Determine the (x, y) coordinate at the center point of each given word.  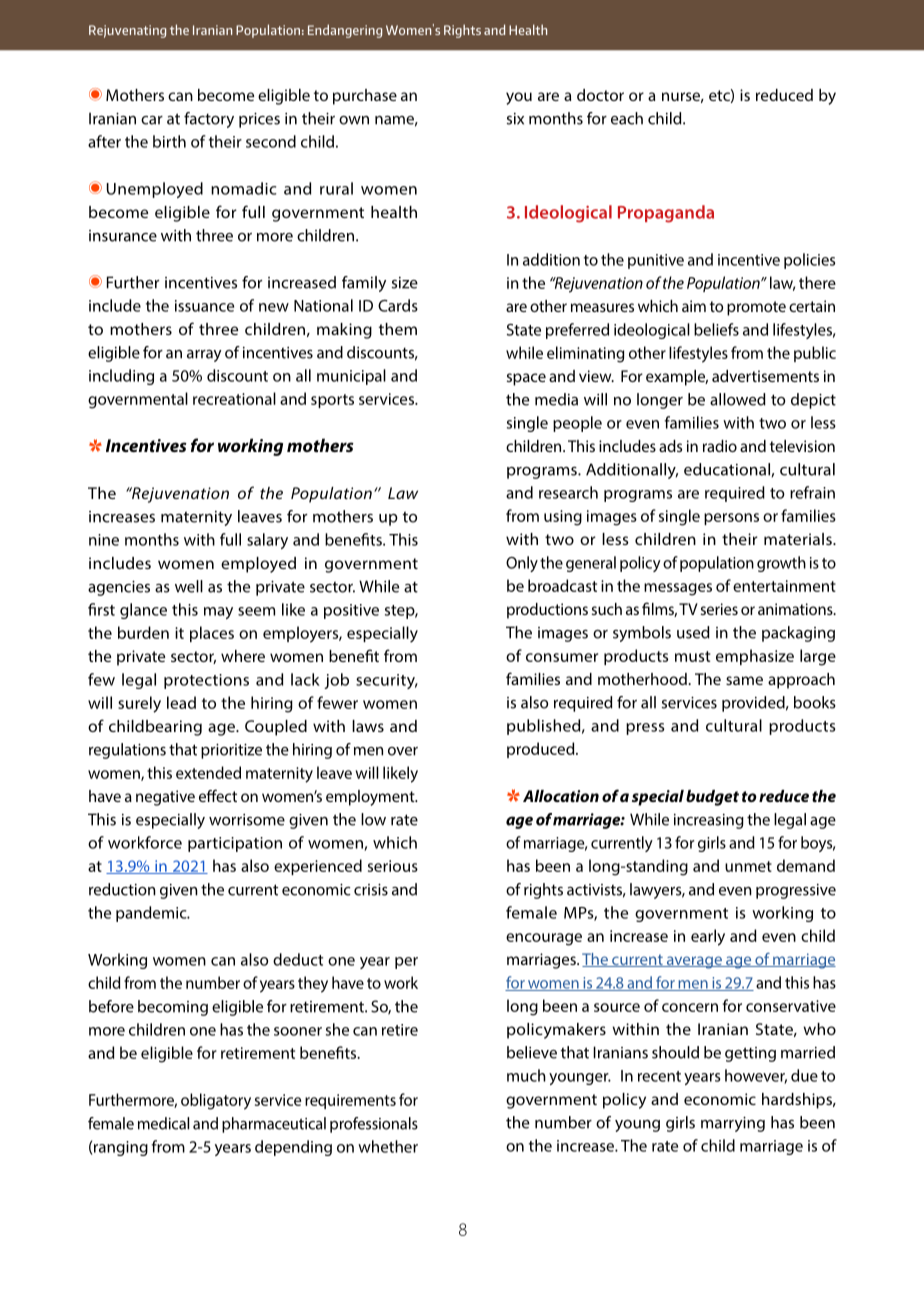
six (515, 119)
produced (542, 750)
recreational (234, 398)
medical (163, 1123)
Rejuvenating (127, 31)
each (627, 118)
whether (388, 1146)
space (526, 379)
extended (208, 772)
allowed (738, 399)
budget (712, 798)
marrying (733, 1124)
